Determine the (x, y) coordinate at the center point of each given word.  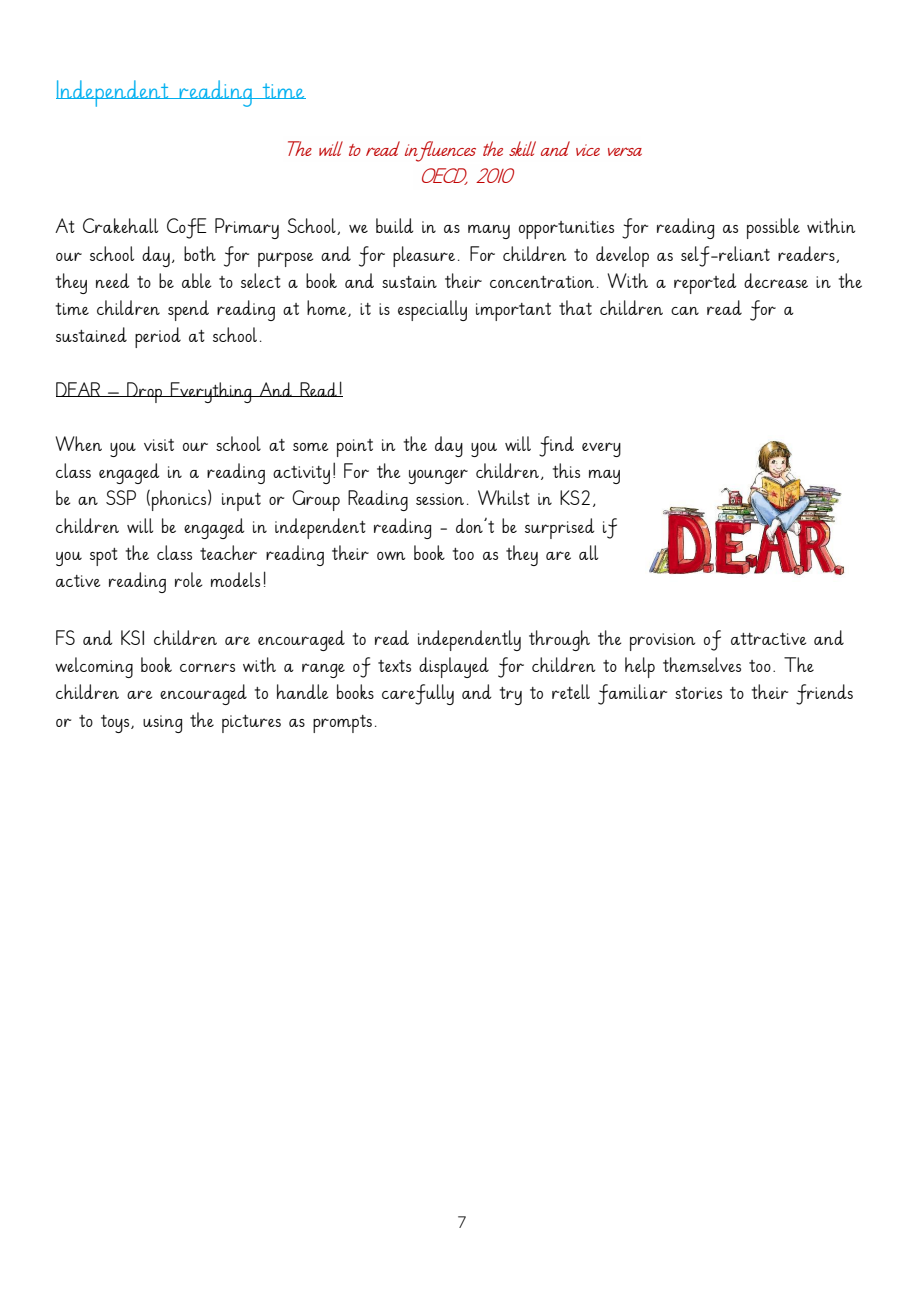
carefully (418, 694)
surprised (560, 528)
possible (773, 228)
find (556, 446)
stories (698, 693)
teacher (228, 552)
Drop (145, 392)
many (489, 232)
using (162, 724)
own (391, 555)
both (200, 253)
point (355, 448)
